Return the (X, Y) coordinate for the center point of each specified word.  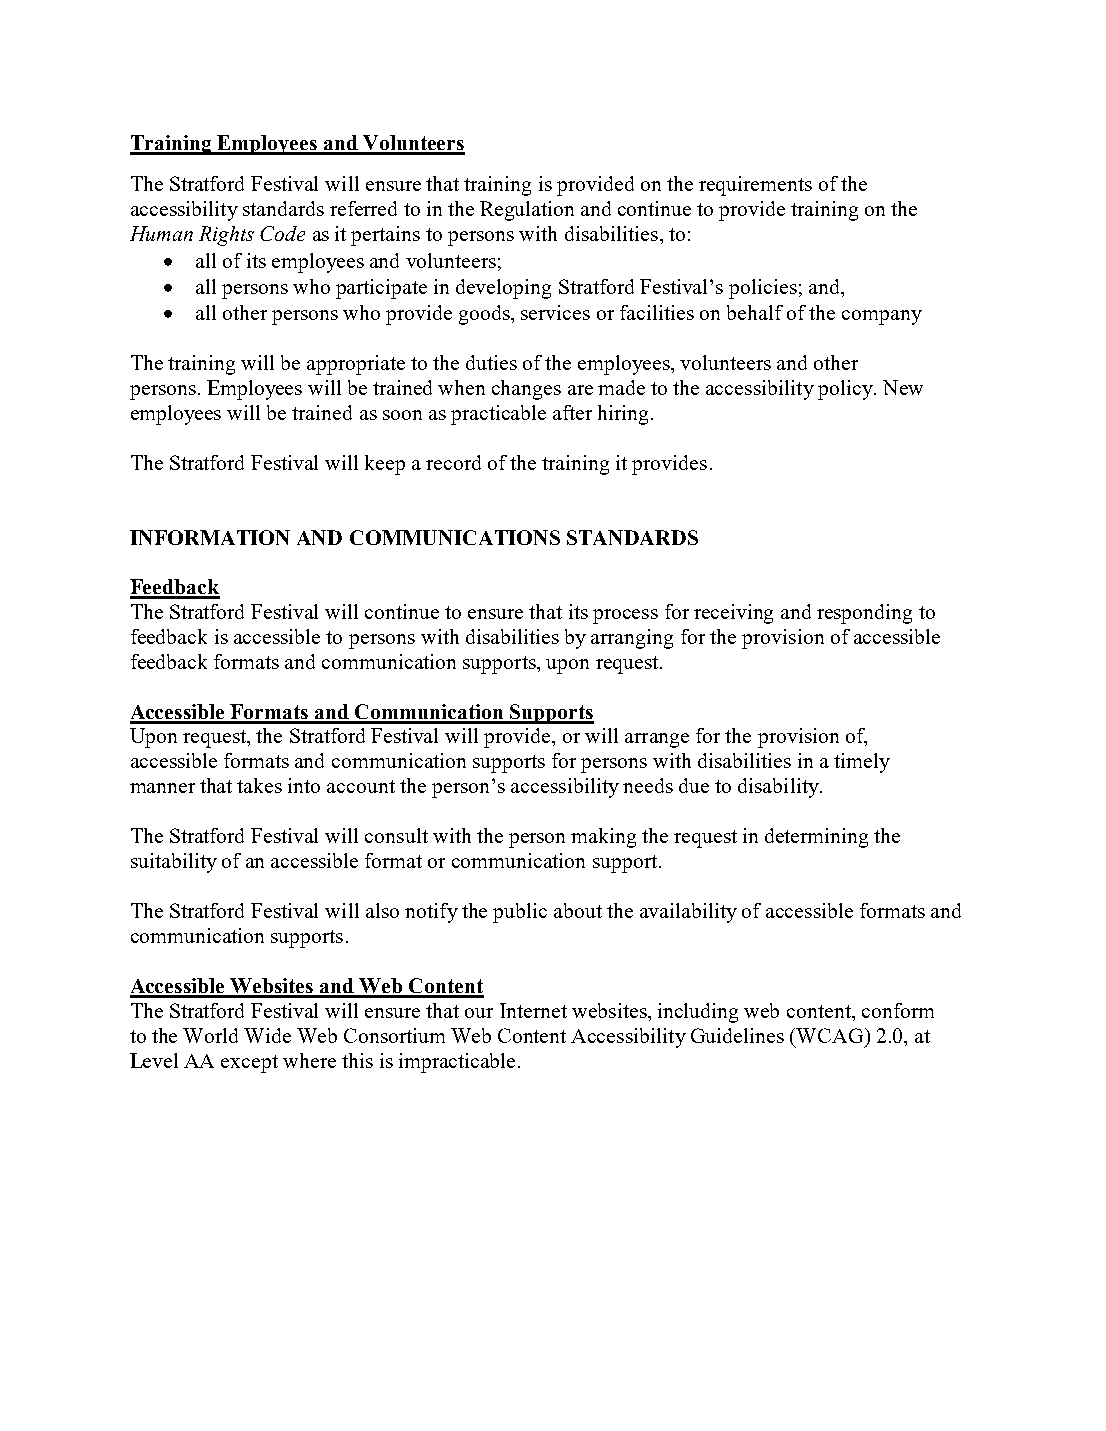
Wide (267, 1035)
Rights (226, 236)
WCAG (831, 1035)
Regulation (527, 211)
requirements (755, 186)
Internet (533, 1010)
